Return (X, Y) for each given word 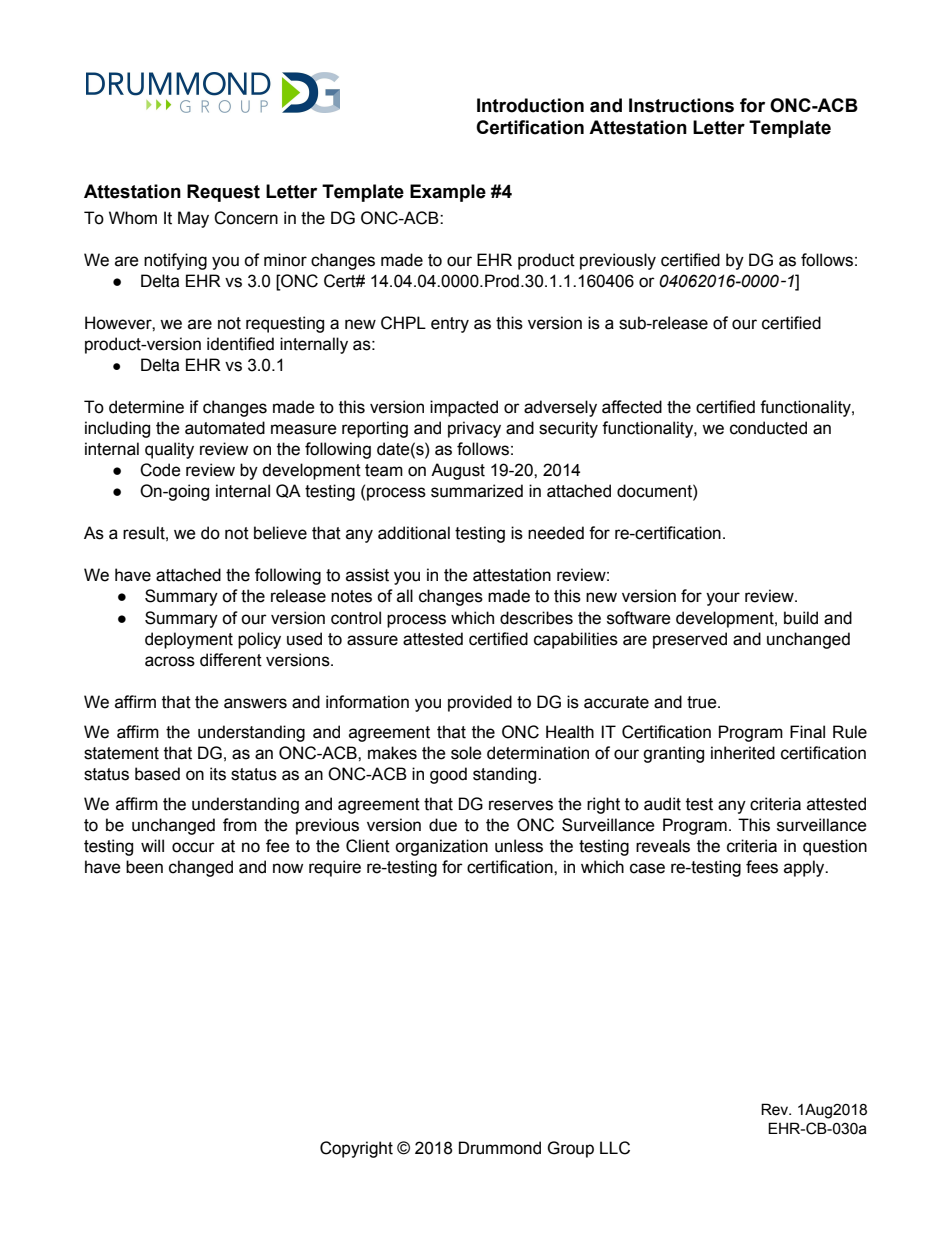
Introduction (530, 105)
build (801, 618)
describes (536, 618)
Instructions (681, 105)
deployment (189, 640)
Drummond (500, 1148)
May (193, 219)
